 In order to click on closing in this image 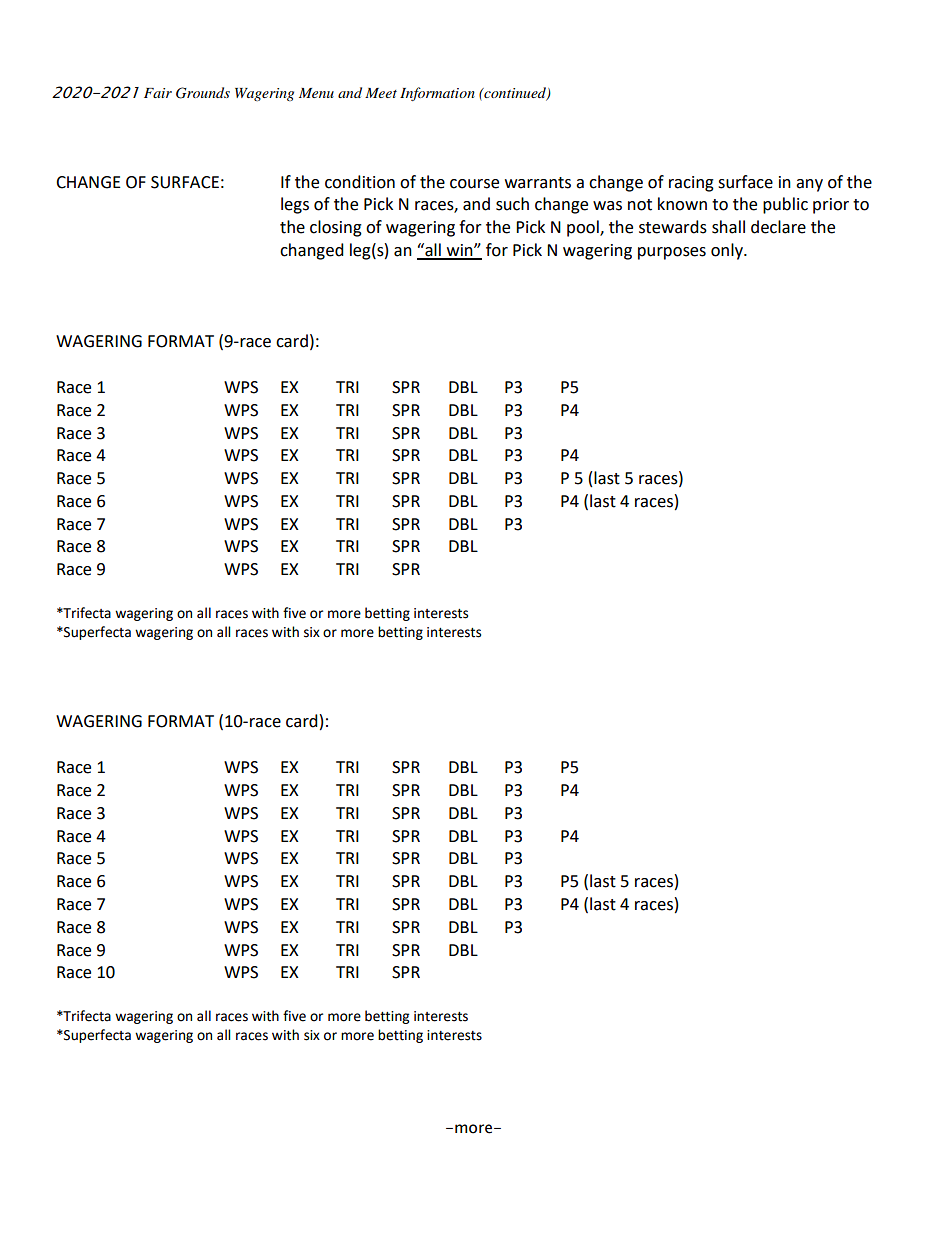, I will do `click(336, 228)`.
